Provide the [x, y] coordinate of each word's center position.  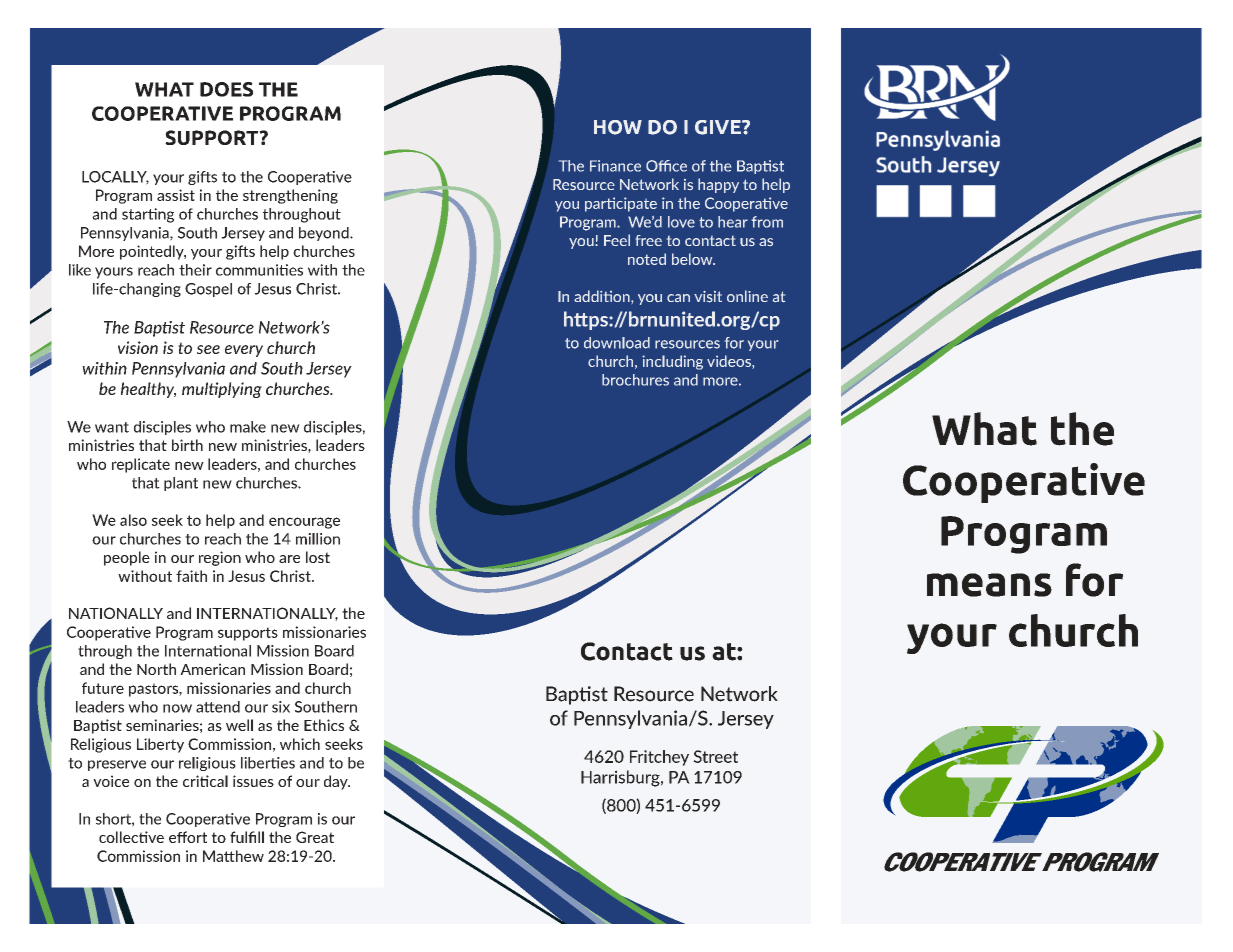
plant [181, 484]
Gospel [208, 290]
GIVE [719, 127]
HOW [618, 127]
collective [131, 837]
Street [715, 756]
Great [315, 837]
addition [603, 296]
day [337, 782]
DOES [226, 89]
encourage [304, 523]
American [212, 669]
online [747, 296]
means [989, 585]
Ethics [324, 725]
